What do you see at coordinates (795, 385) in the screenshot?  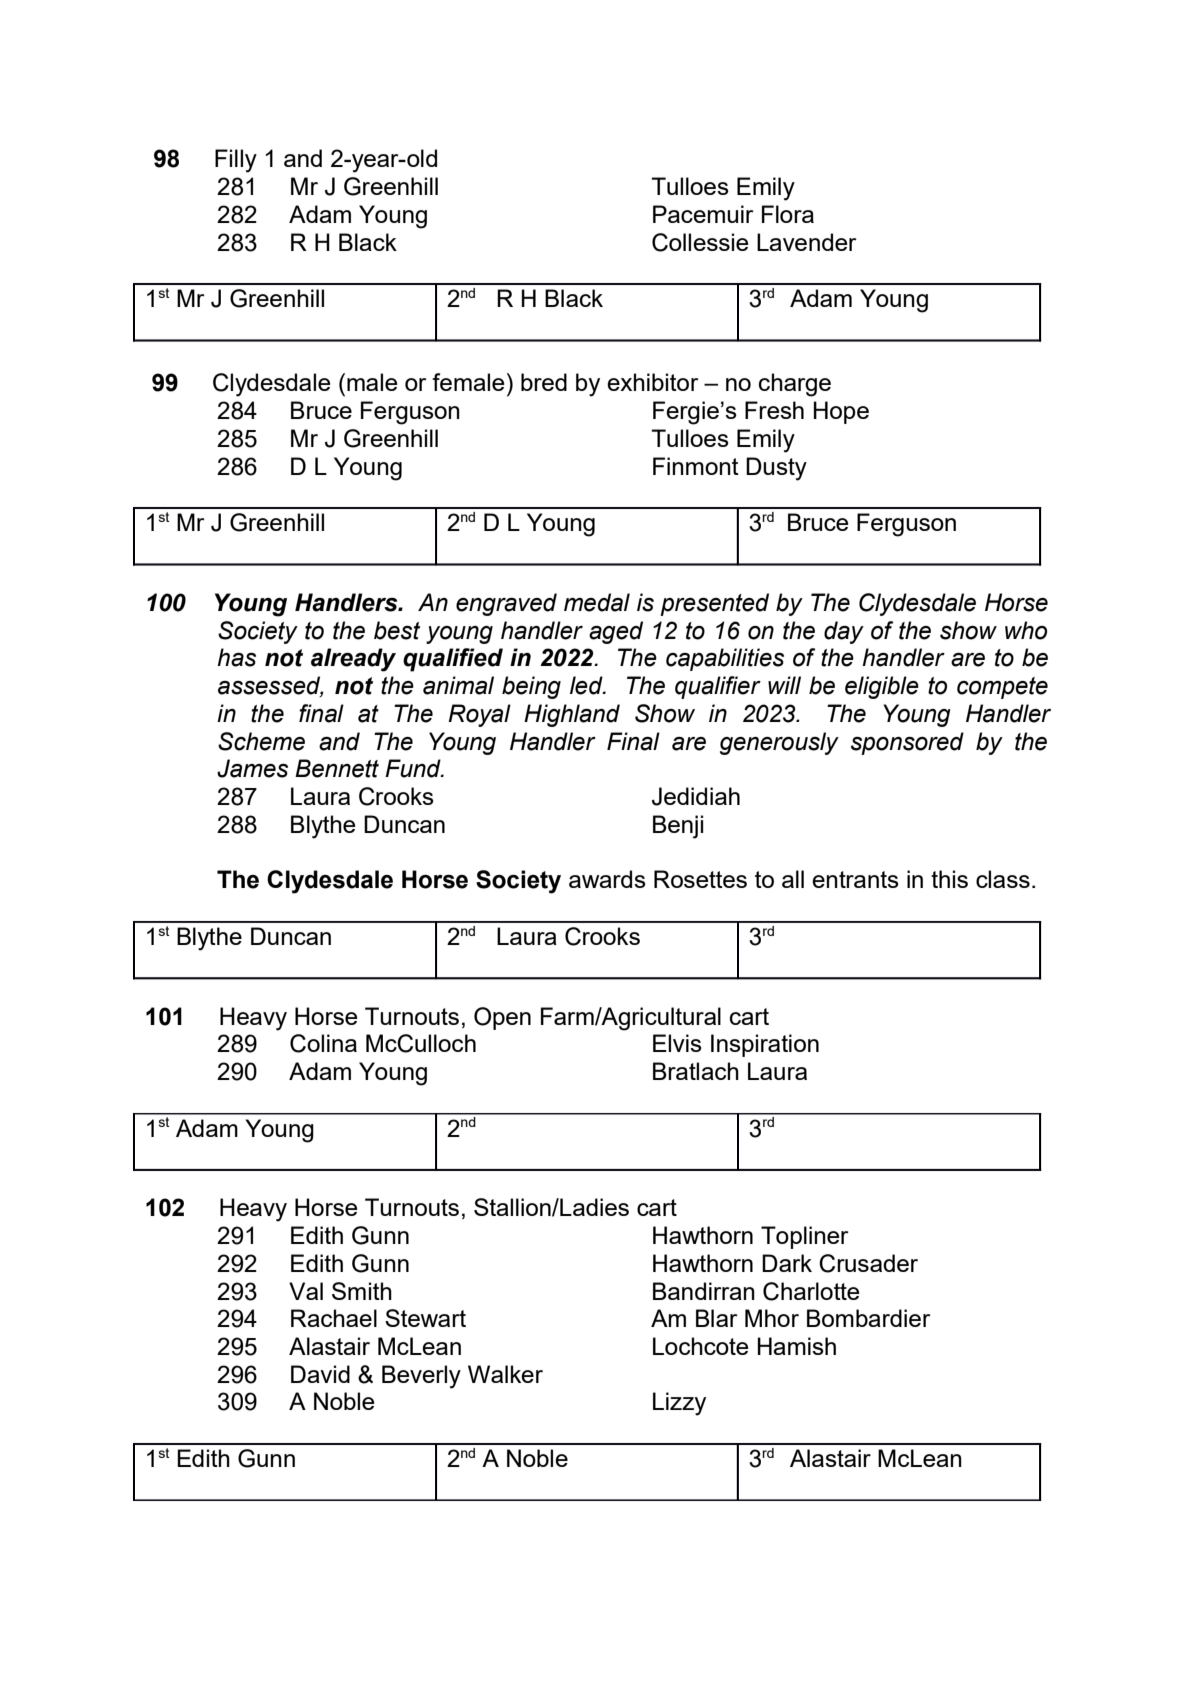 I see `charge` at bounding box center [795, 385].
